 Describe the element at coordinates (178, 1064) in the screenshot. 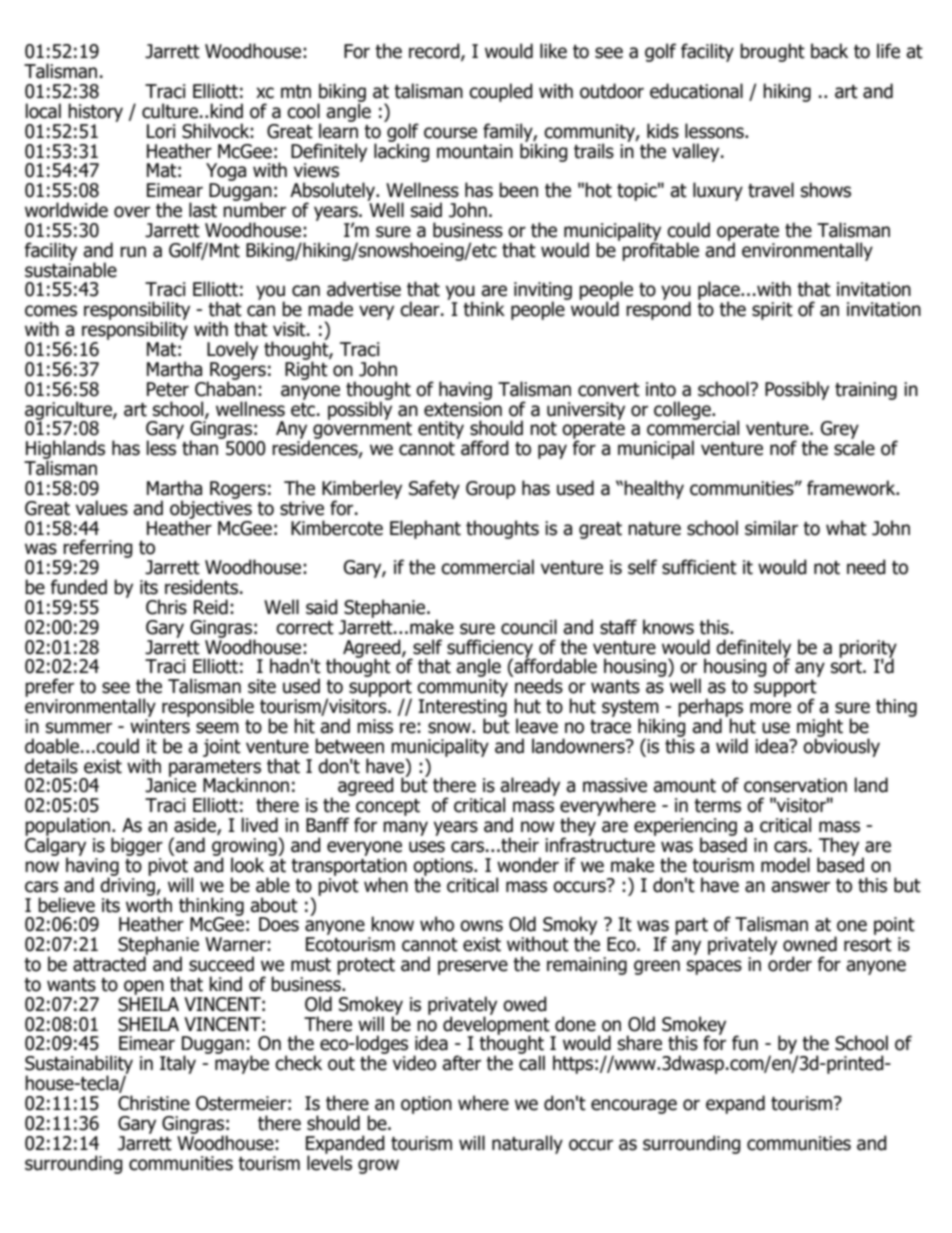

I see `Italy` at that location.
